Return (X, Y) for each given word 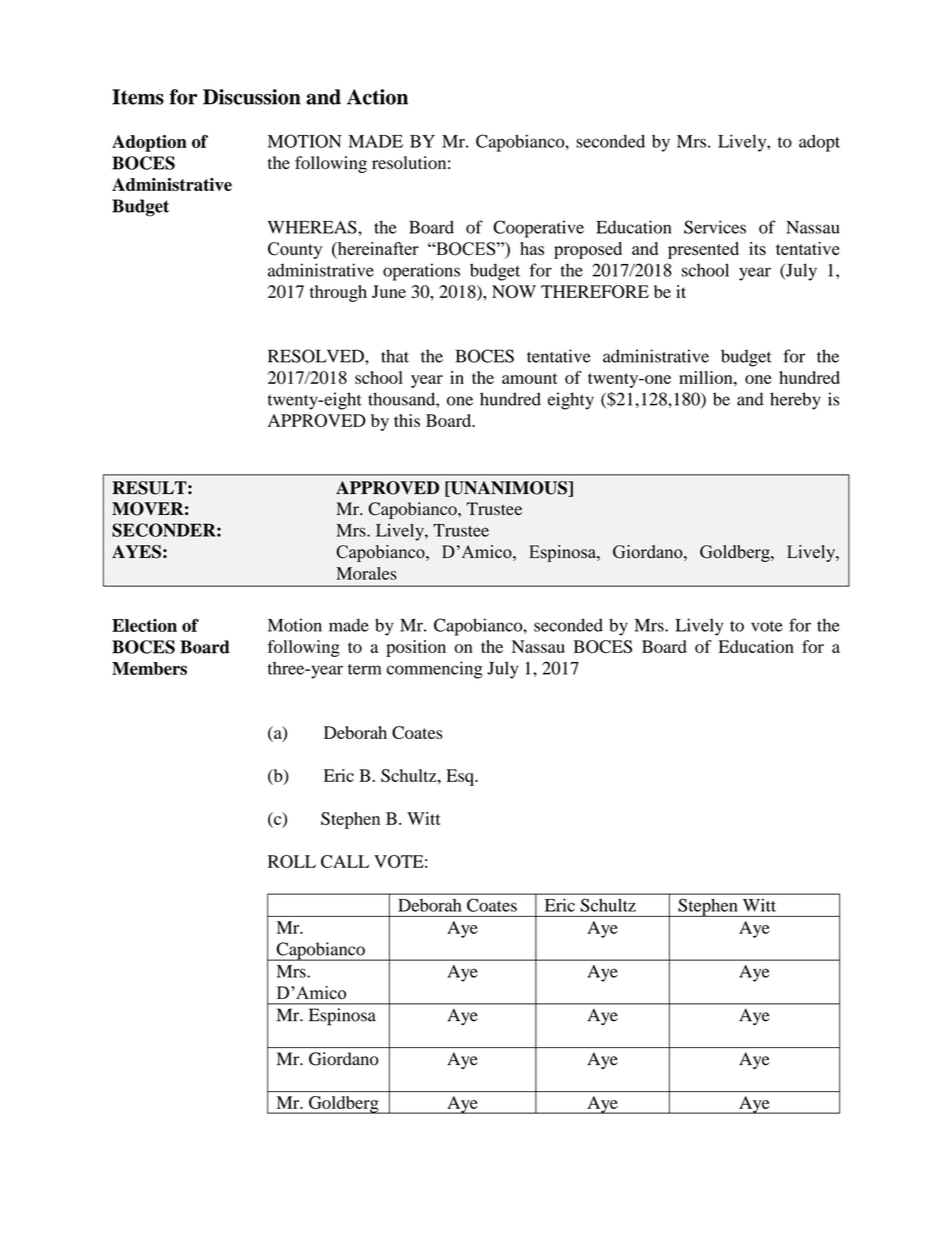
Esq (461, 777)
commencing (435, 670)
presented (703, 250)
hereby (795, 401)
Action (377, 97)
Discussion (252, 97)
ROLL (292, 861)
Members (149, 668)
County (295, 250)
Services (715, 227)
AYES (136, 552)
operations (421, 272)
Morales (366, 573)
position (416, 648)
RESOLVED (317, 356)
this (407, 420)
